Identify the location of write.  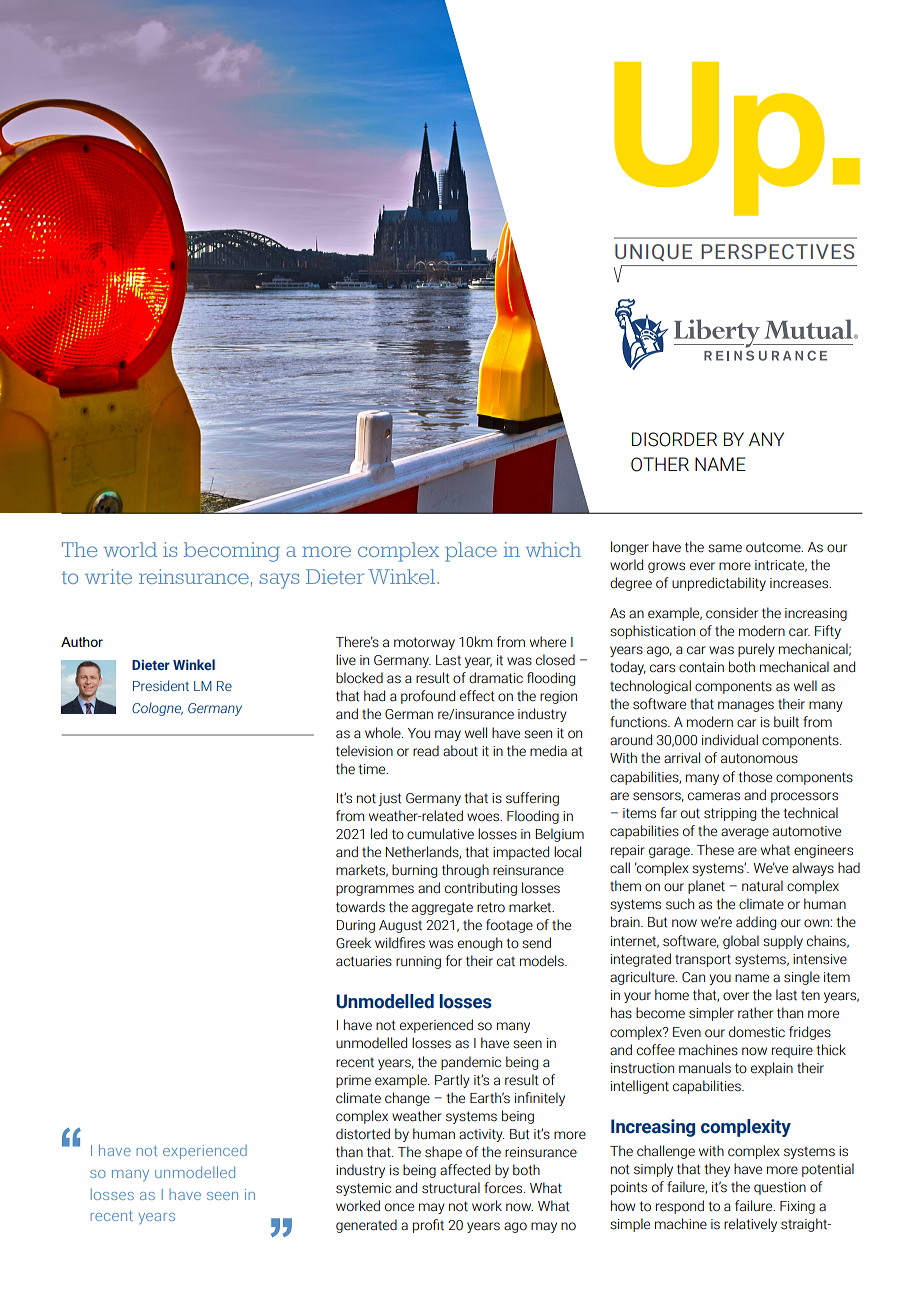
(108, 576).
